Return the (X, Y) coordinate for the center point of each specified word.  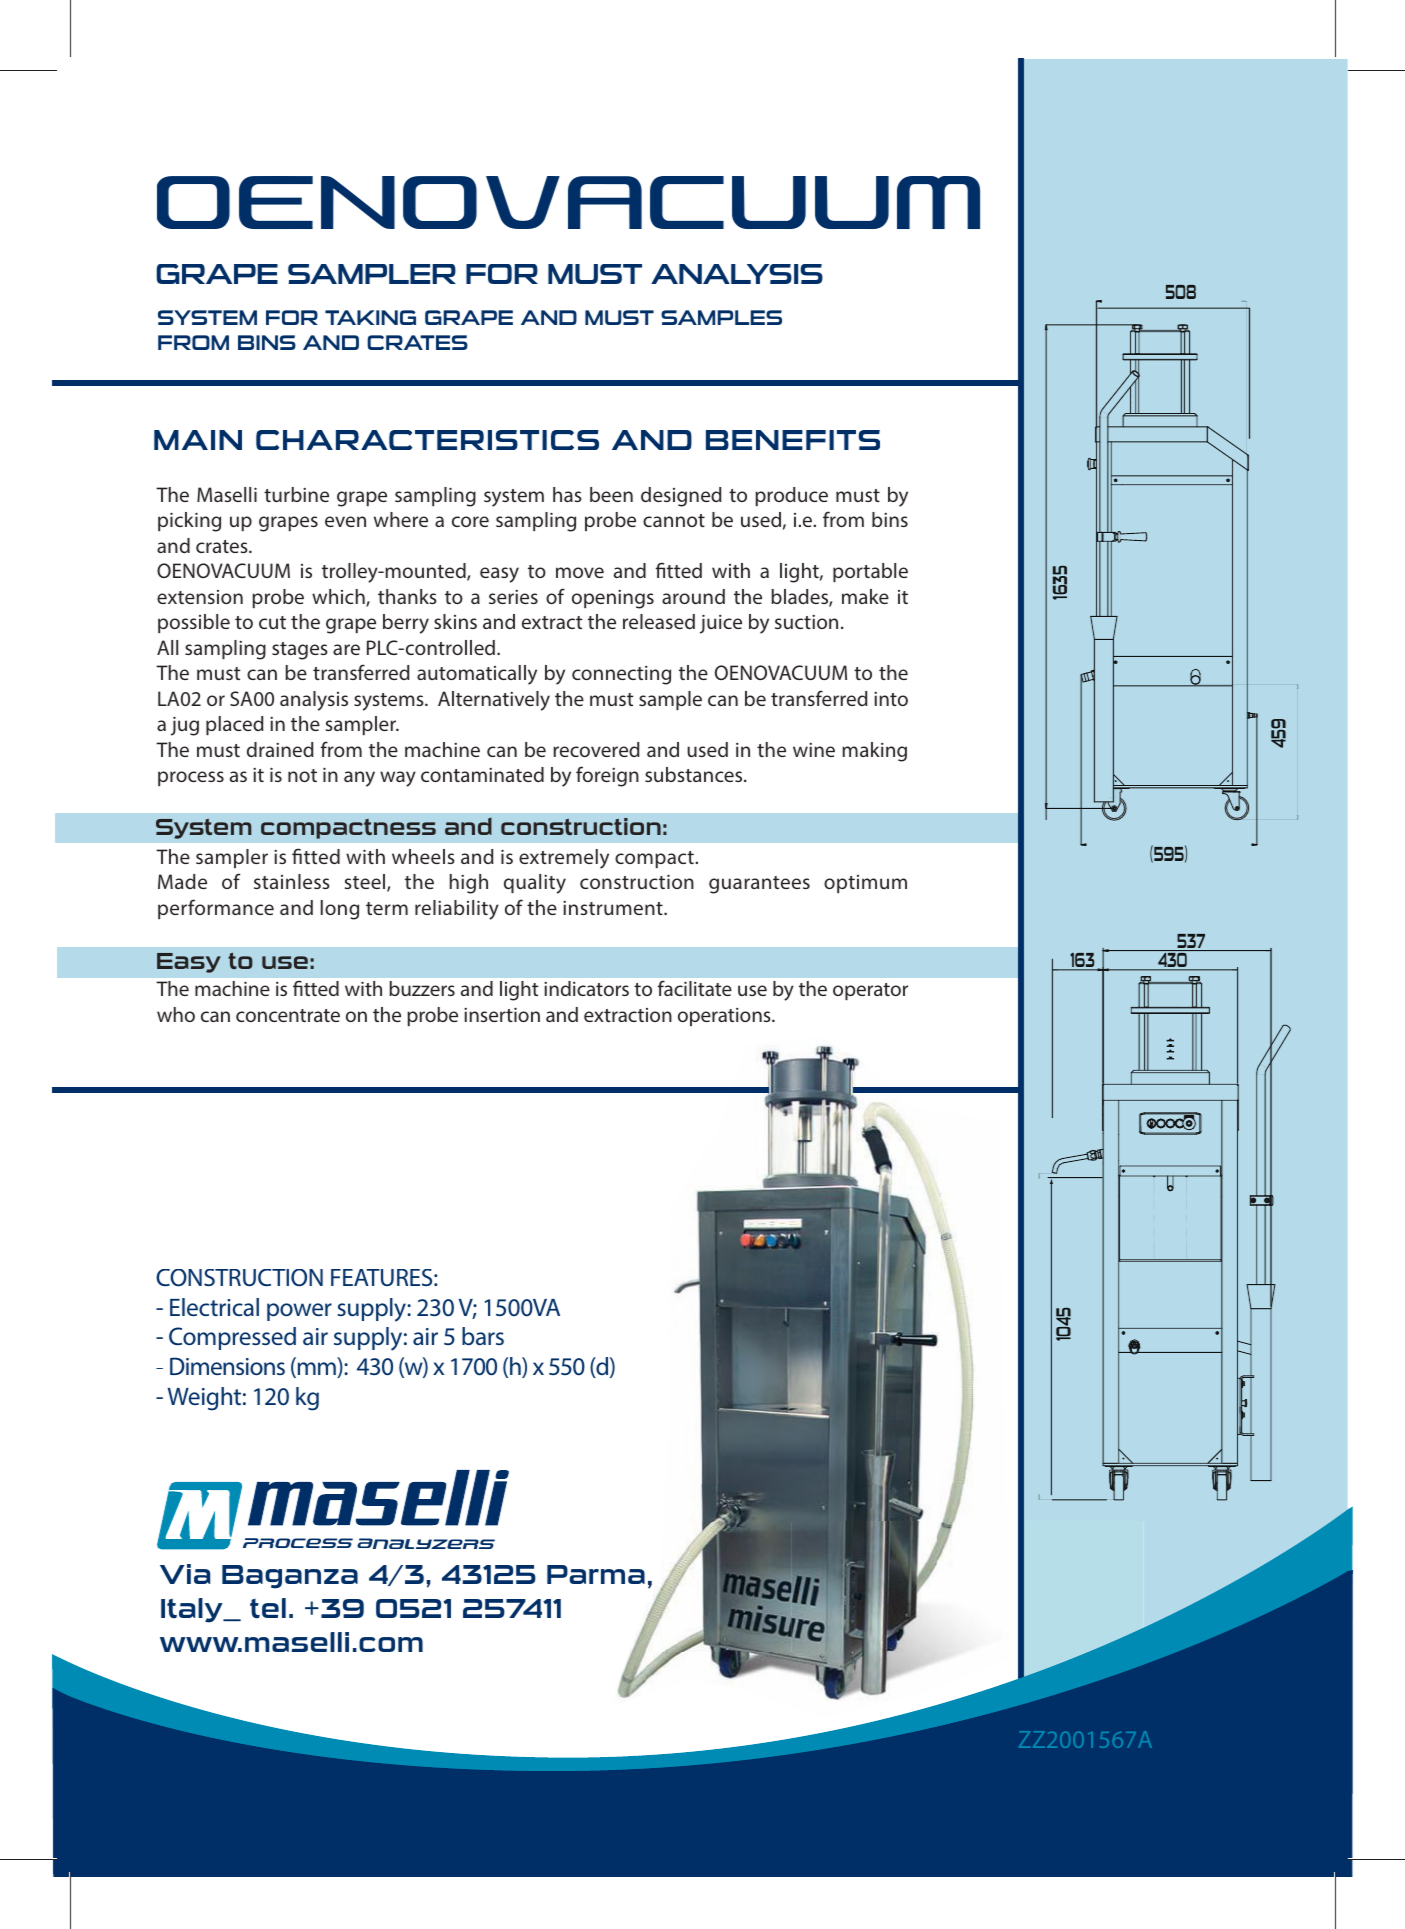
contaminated (482, 774)
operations (725, 1017)
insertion (502, 1014)
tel (268, 1608)
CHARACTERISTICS (427, 440)
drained (280, 749)
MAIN (198, 440)
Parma (596, 1574)
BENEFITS (793, 440)
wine (814, 749)
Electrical (214, 1307)
